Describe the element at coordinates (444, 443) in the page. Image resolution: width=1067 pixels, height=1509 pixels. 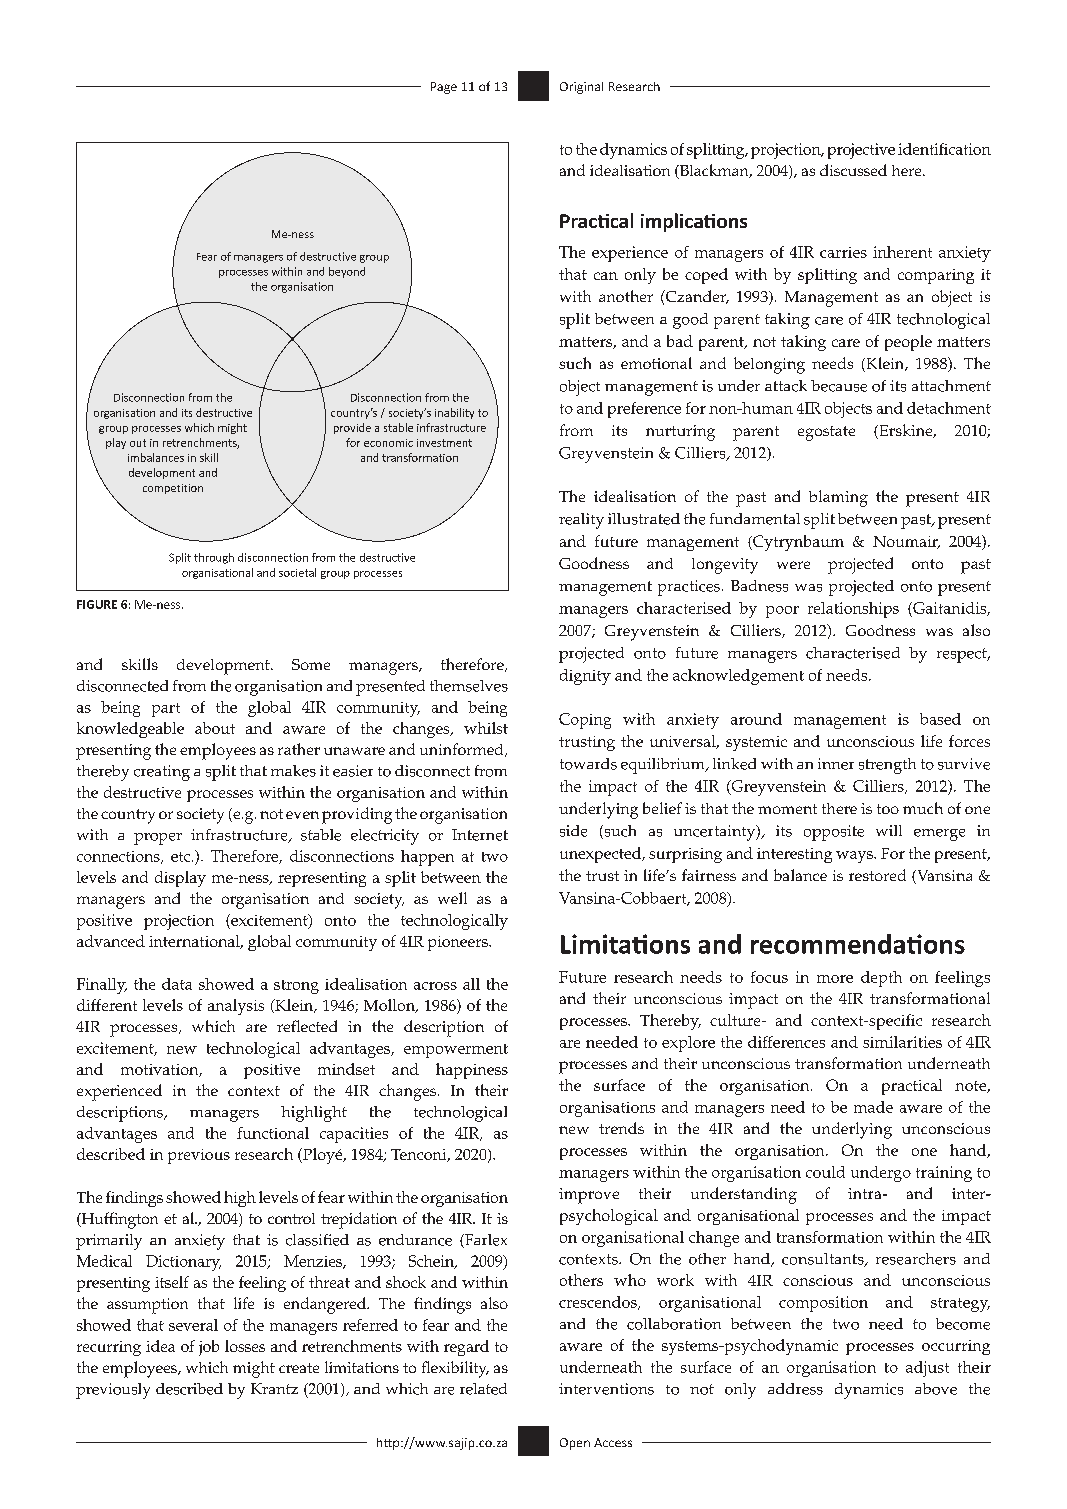
I see `investment` at that location.
